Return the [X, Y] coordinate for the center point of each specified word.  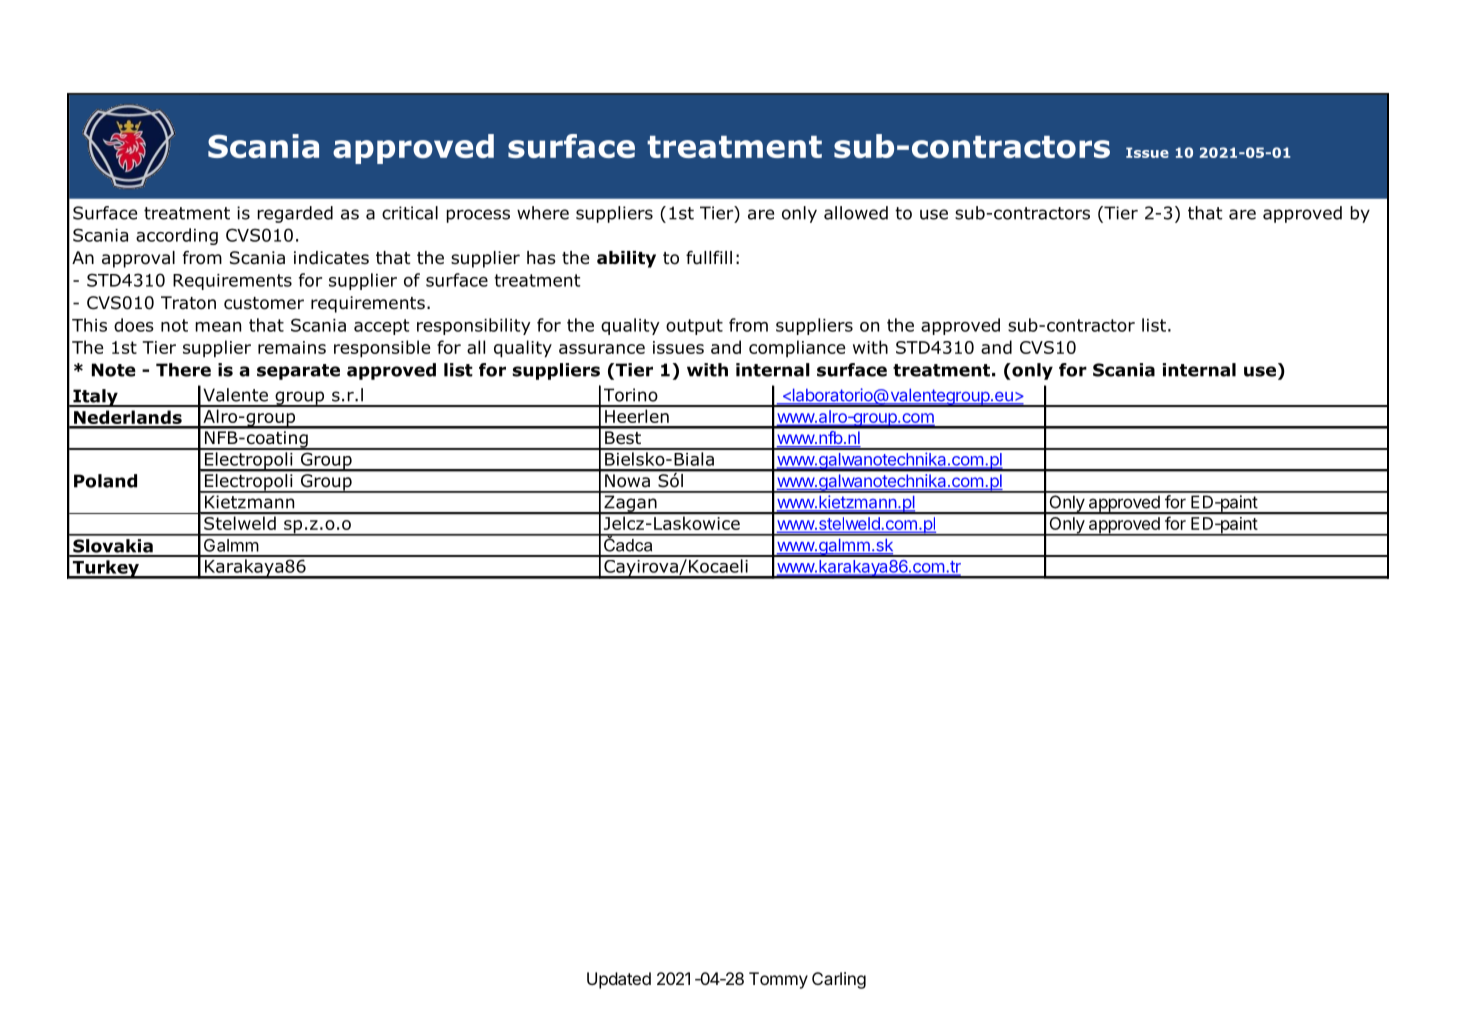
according [177, 236]
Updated [619, 980]
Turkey [106, 569]
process [478, 216]
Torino [631, 395]
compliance [797, 349]
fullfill [709, 258]
